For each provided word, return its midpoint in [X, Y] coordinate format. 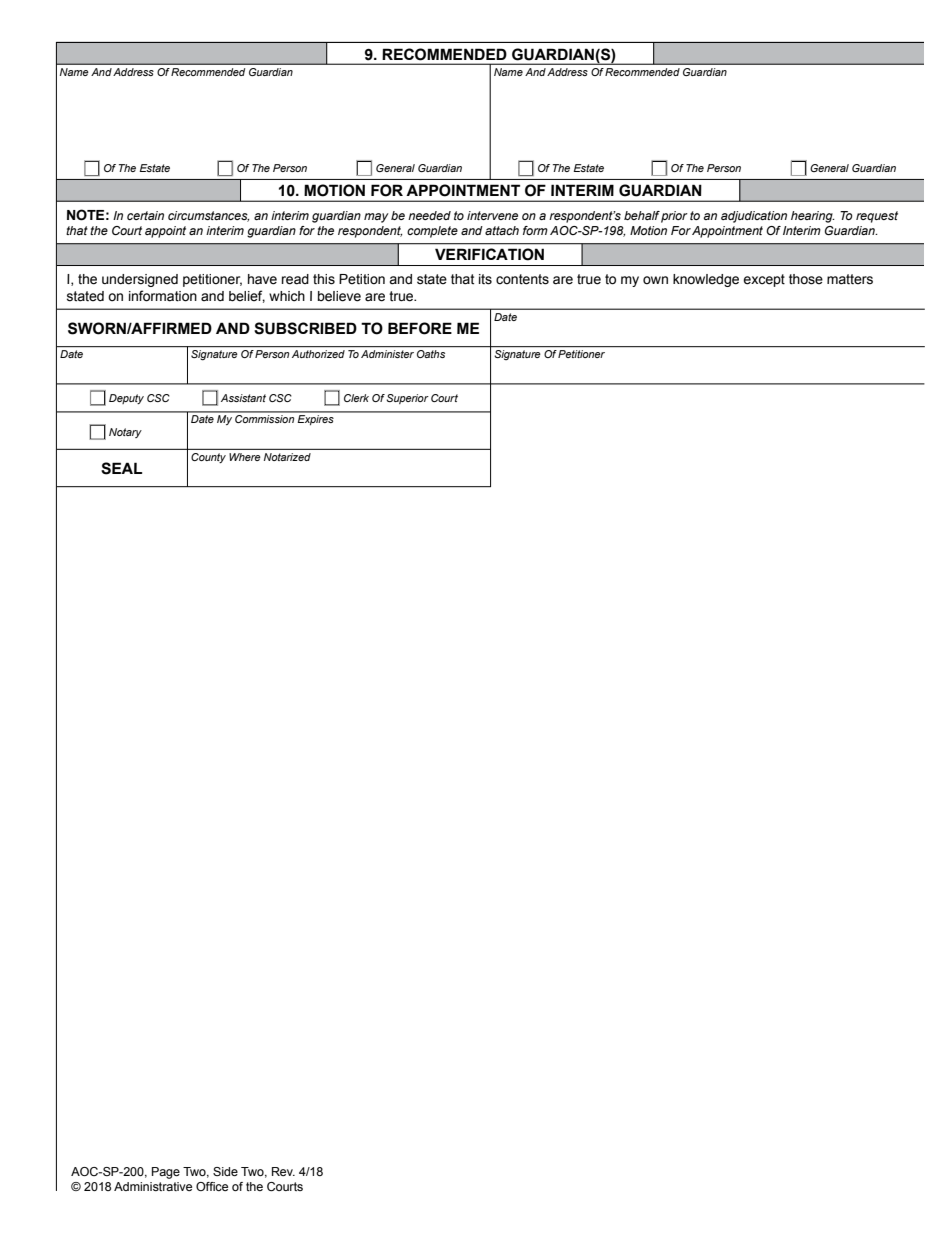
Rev [283, 1171]
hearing [813, 217]
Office [212, 1186]
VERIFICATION [489, 254]
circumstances [209, 216]
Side [225, 1171]
